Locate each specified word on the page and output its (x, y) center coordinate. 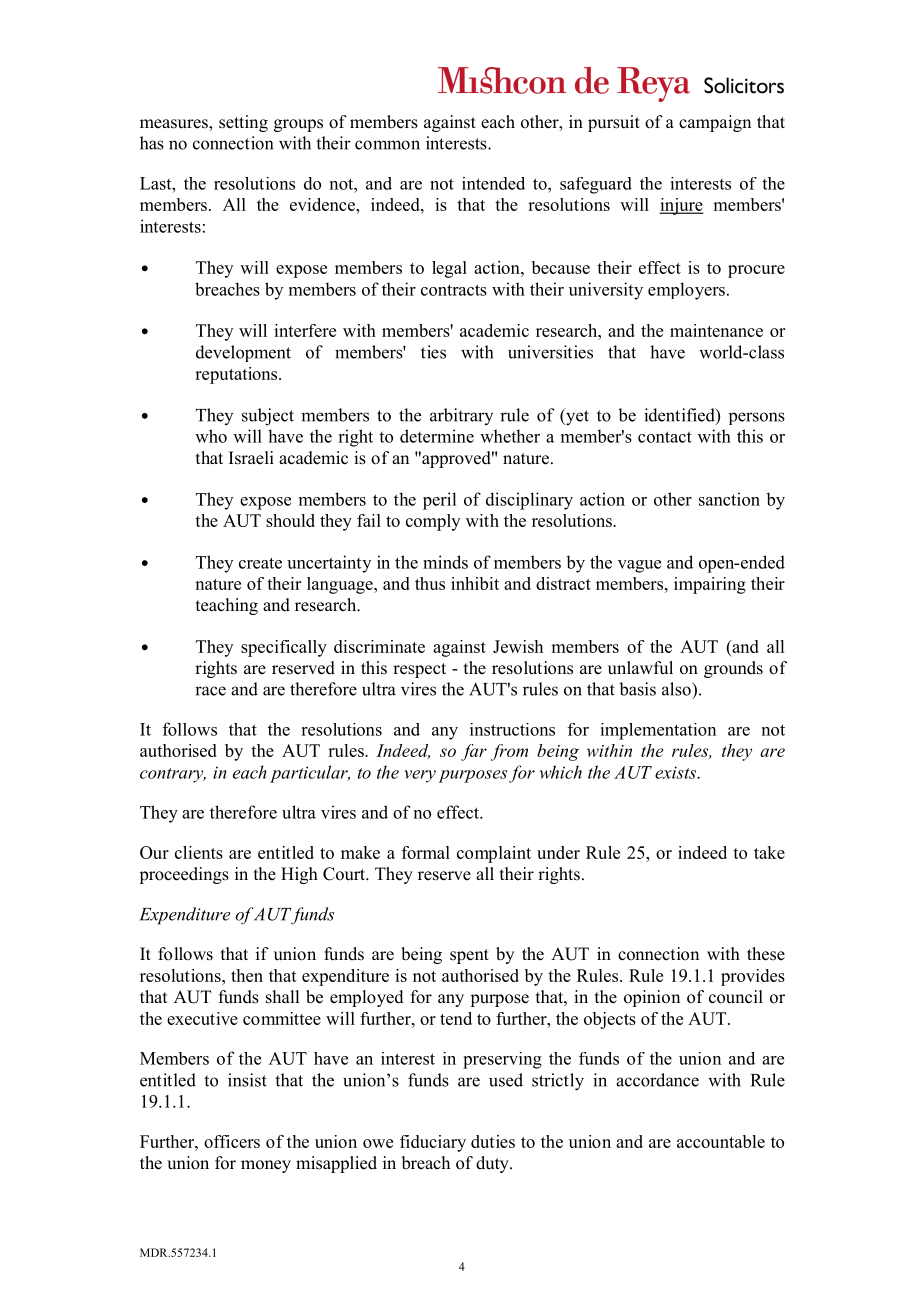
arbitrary (461, 416)
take (769, 852)
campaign (715, 123)
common (387, 145)
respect (419, 670)
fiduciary (433, 1143)
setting (243, 123)
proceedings (184, 875)
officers (232, 1141)
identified (680, 416)
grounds (733, 669)
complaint (494, 854)
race (210, 691)
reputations (237, 375)
